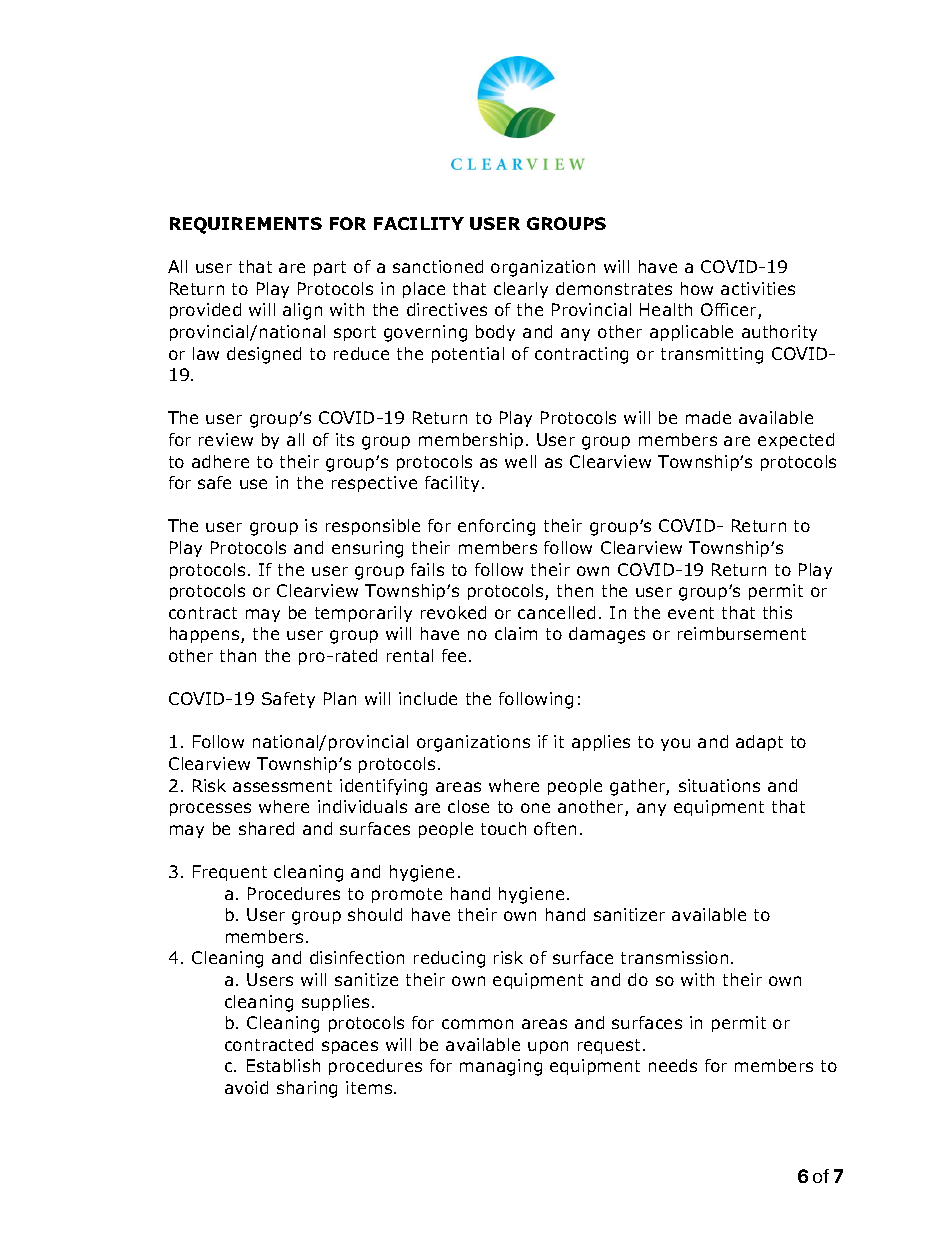  Describe the element at coordinates (501, 1067) in the screenshot. I see `managing` at that location.
